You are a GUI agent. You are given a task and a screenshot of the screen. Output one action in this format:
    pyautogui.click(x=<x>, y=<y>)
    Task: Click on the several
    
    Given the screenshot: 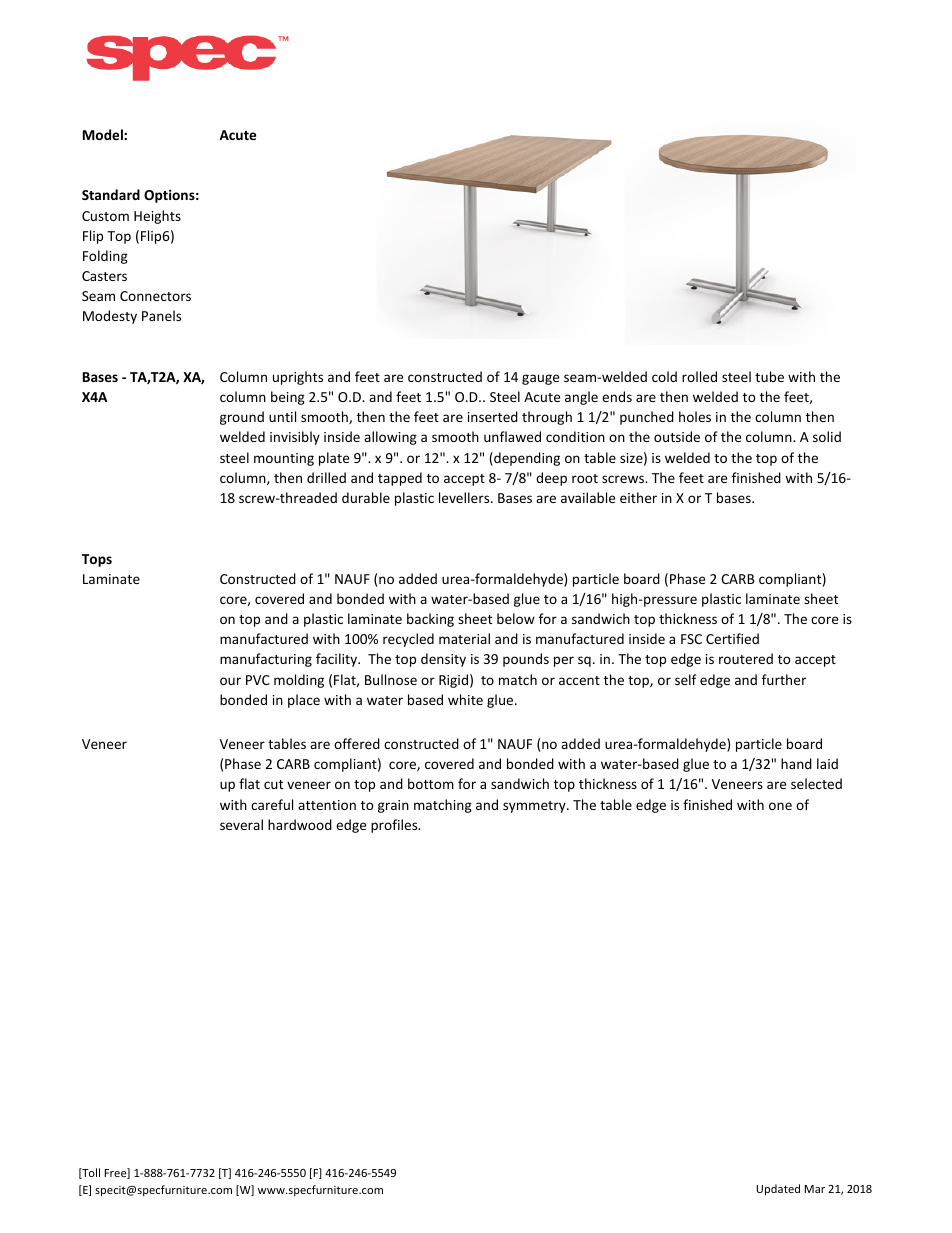 What is the action you would take?
    pyautogui.click(x=241, y=824)
